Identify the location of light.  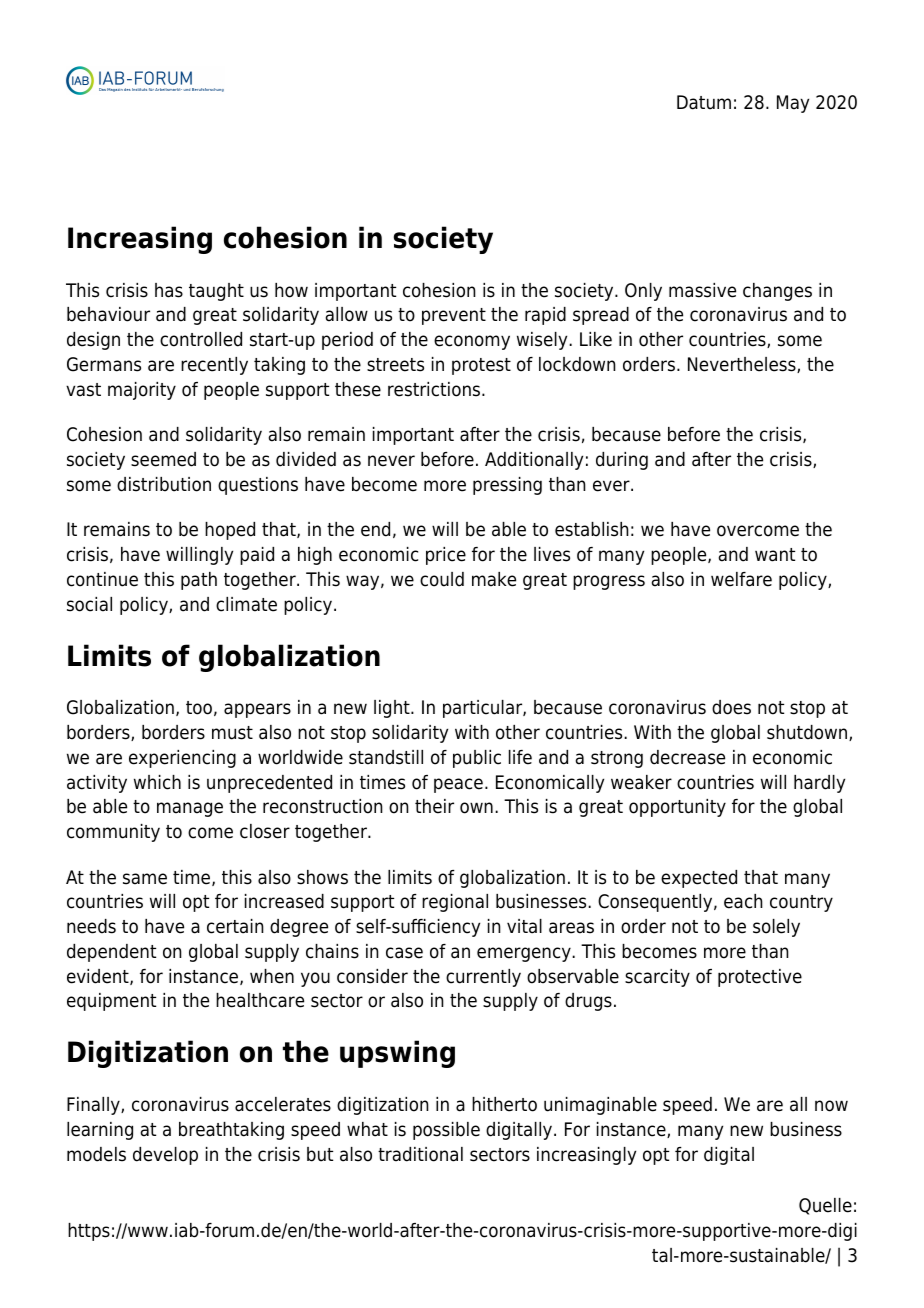
(393, 709).
